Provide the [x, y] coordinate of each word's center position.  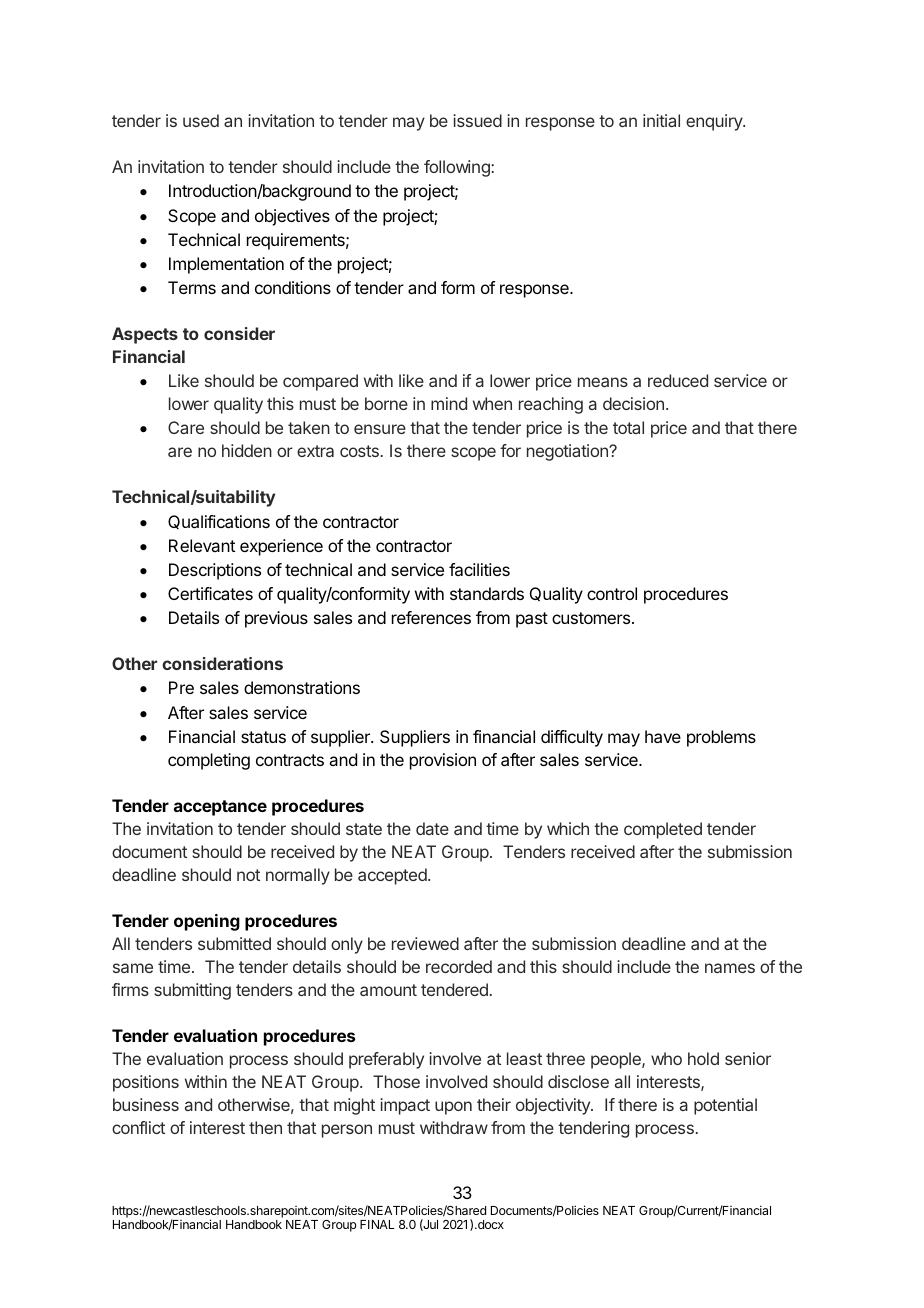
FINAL [377, 1224]
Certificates [210, 593]
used [201, 120]
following [458, 168]
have [663, 736]
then [265, 1127]
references [431, 617]
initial [661, 120]
